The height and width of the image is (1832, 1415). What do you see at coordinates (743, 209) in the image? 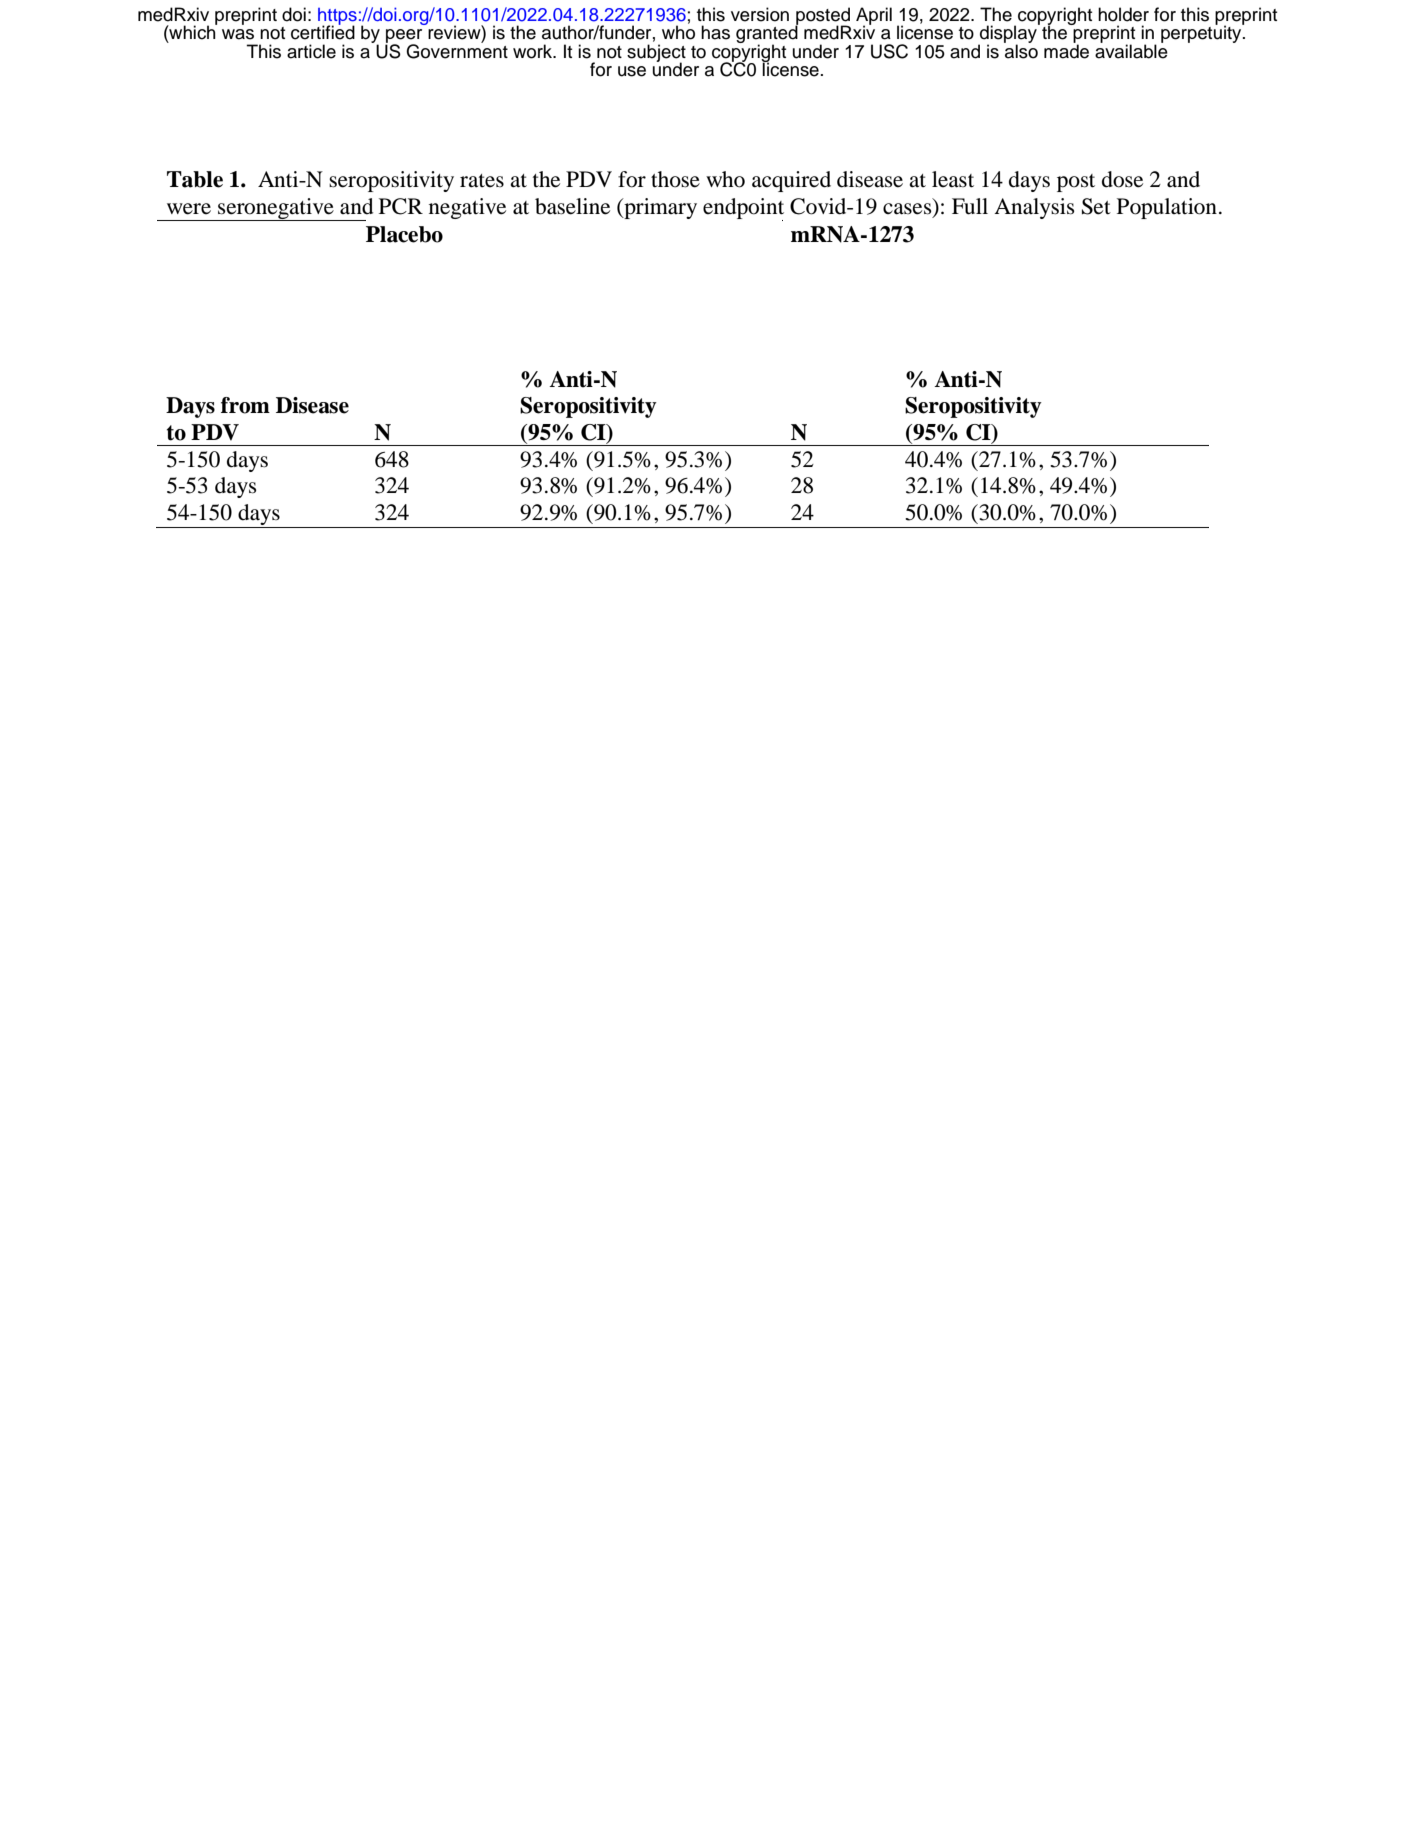
I see `endpoint` at bounding box center [743, 209].
